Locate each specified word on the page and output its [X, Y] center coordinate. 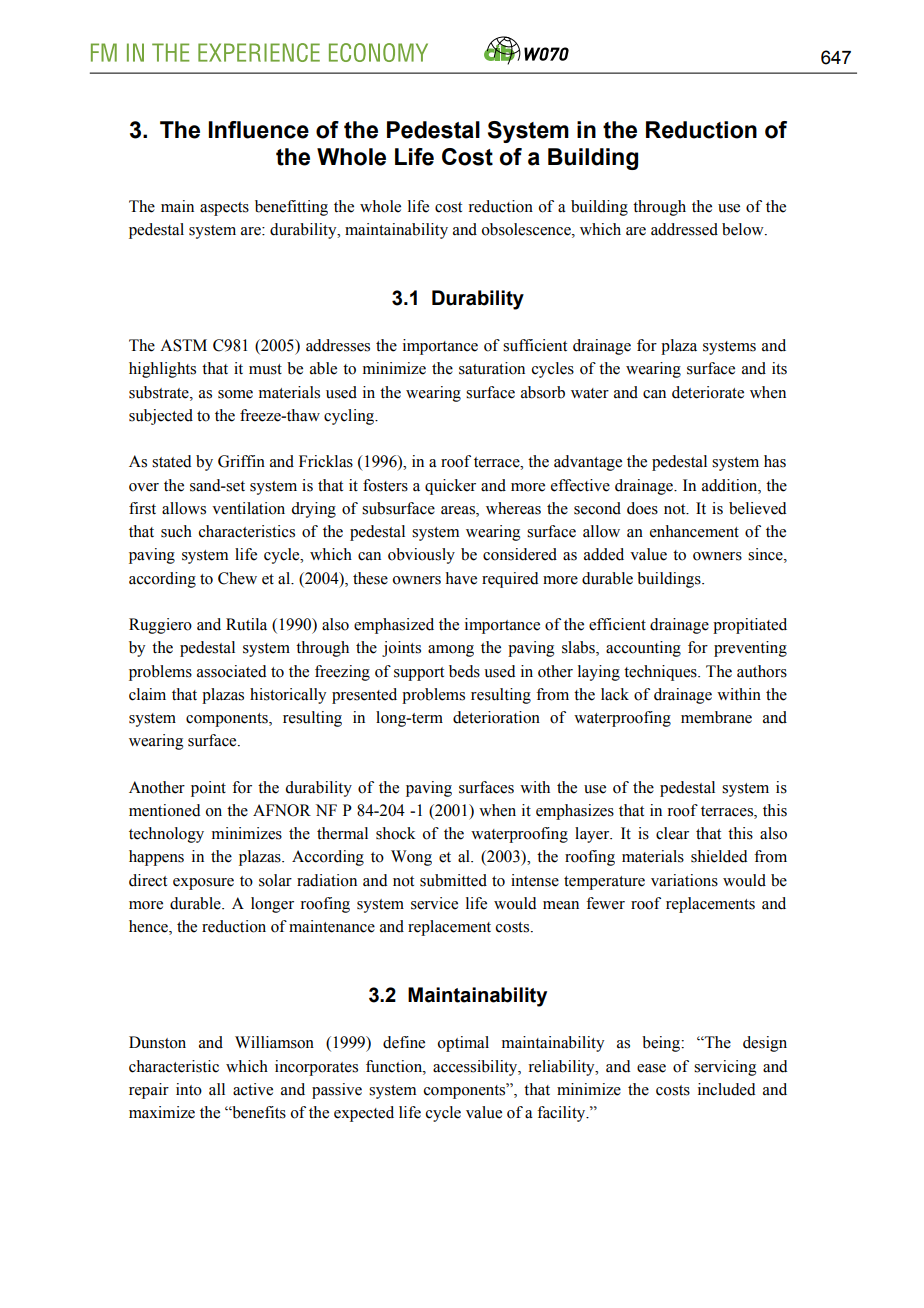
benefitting [291, 208]
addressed [684, 229]
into [189, 1089]
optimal [463, 1044]
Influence [259, 130]
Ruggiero [160, 626]
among [451, 651]
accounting [643, 649]
